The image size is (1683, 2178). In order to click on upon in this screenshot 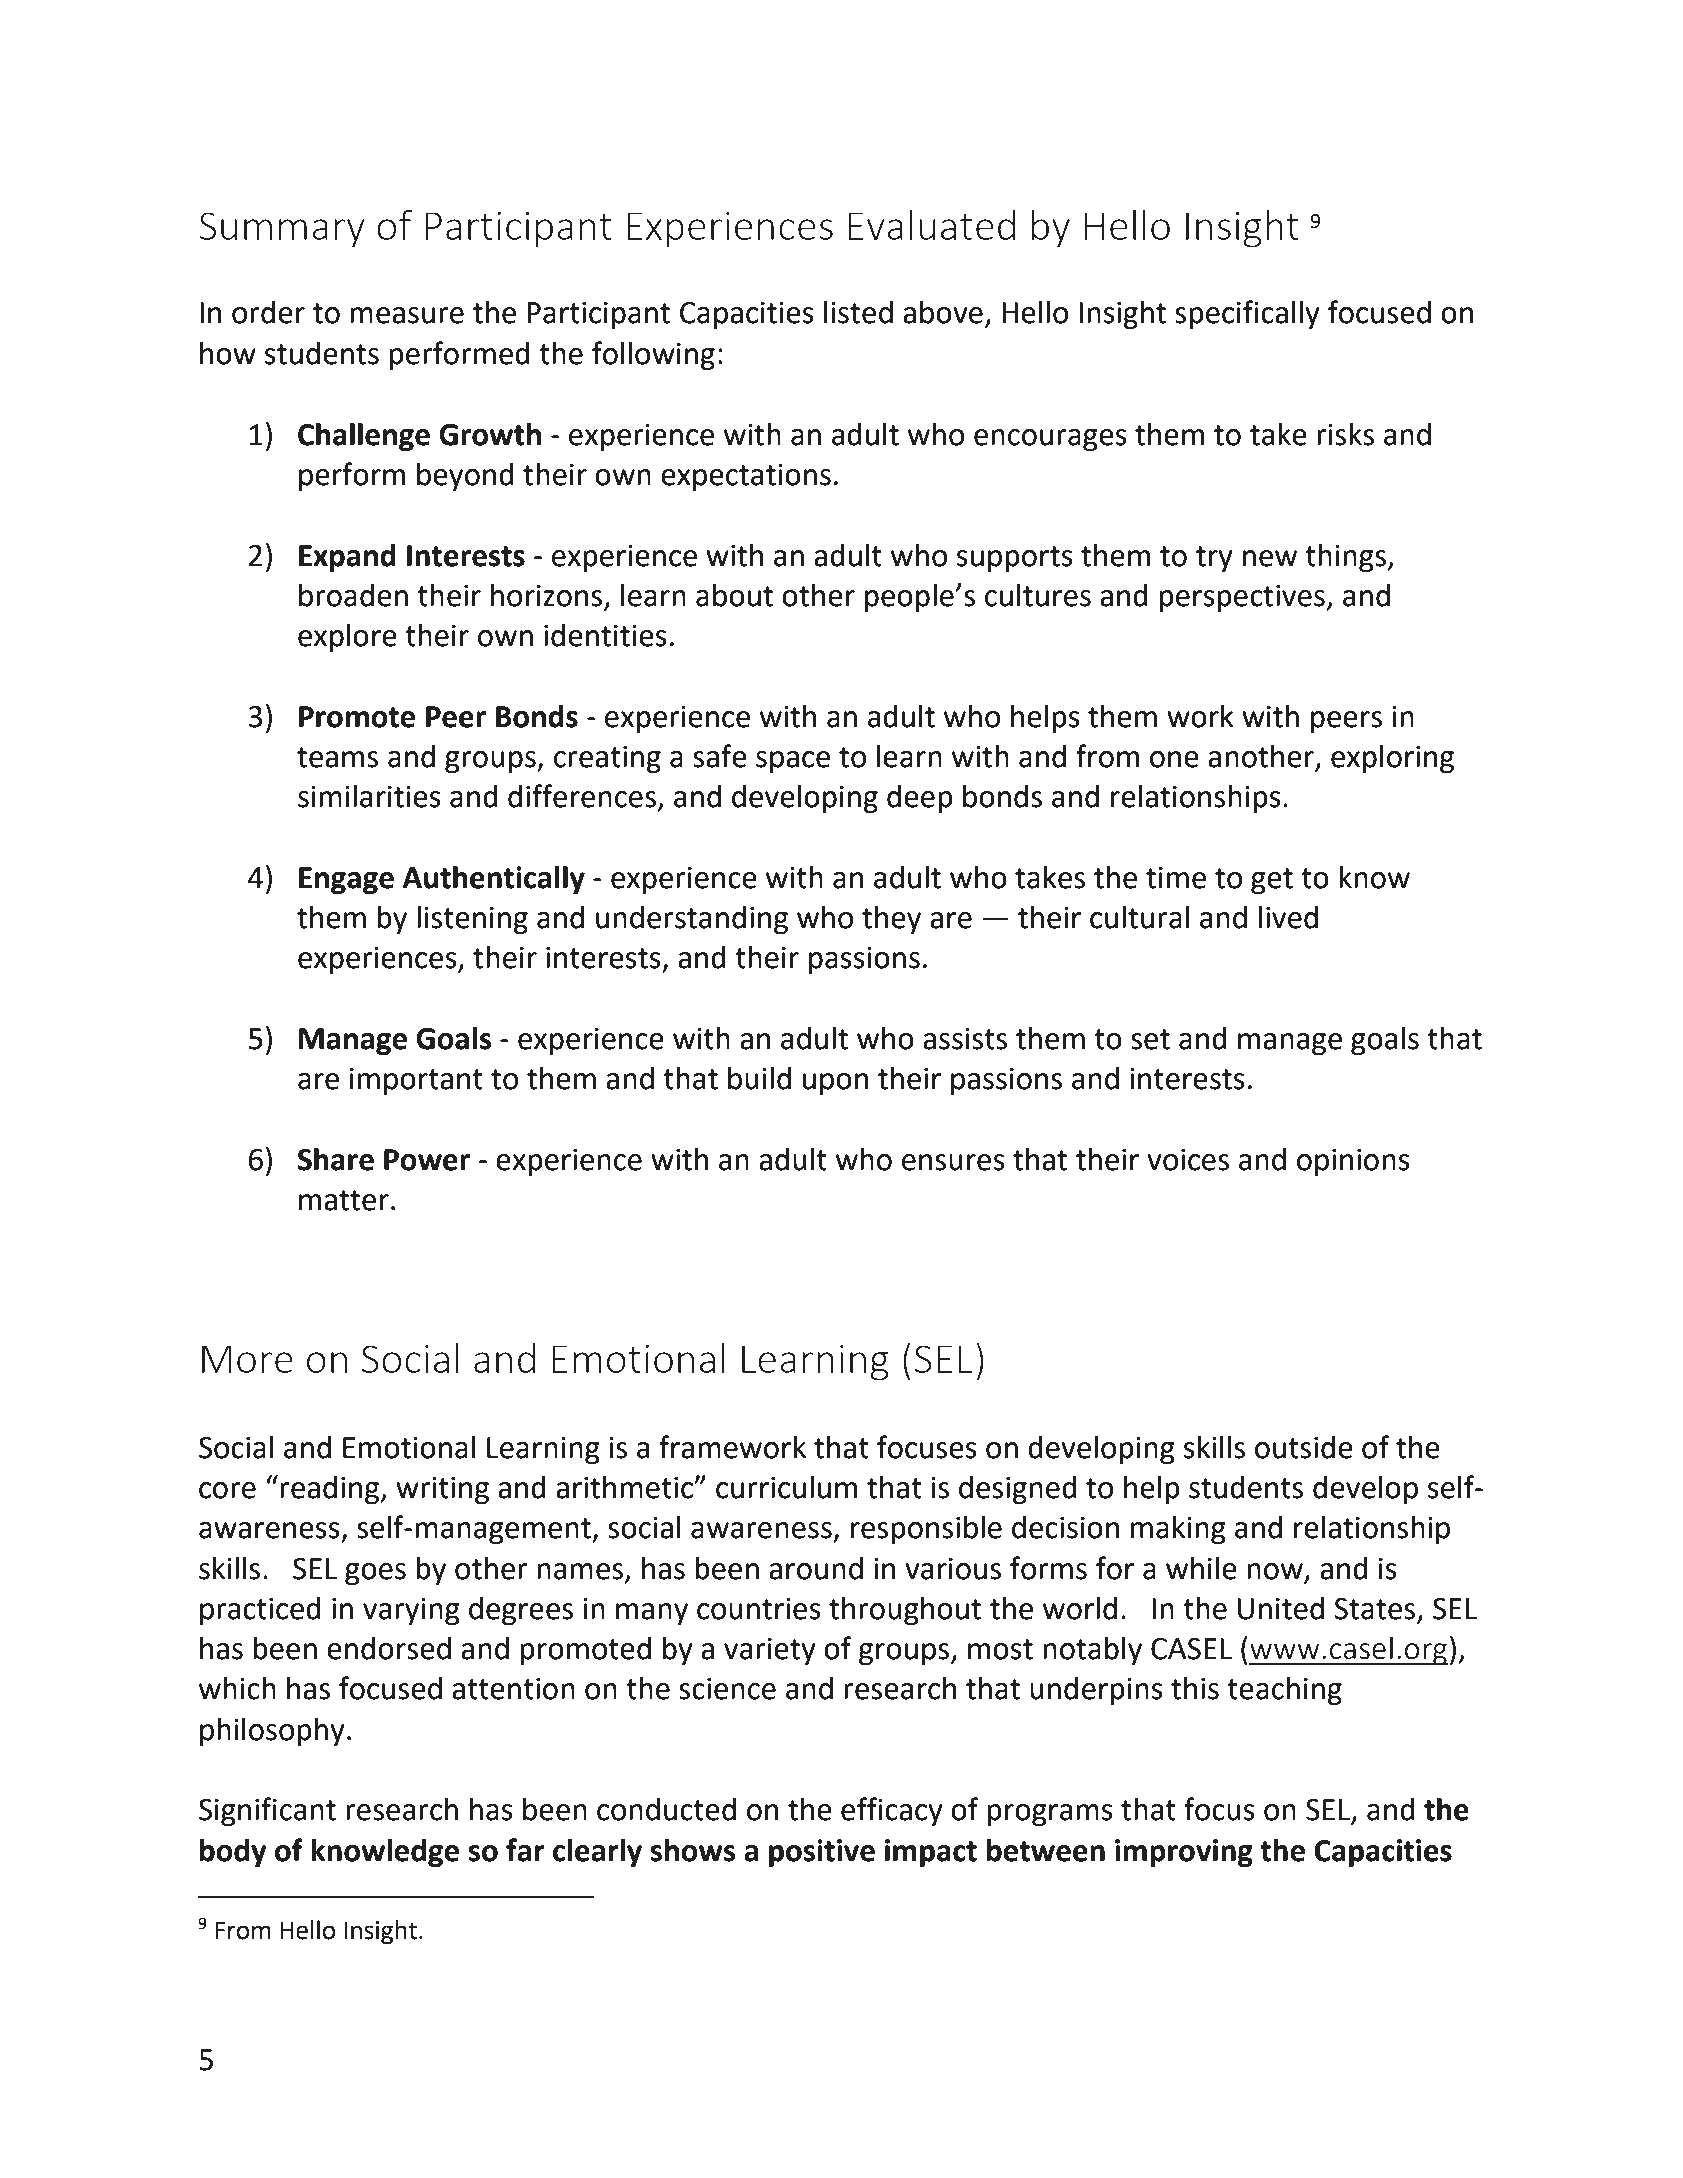, I will do `click(835, 1084)`.
